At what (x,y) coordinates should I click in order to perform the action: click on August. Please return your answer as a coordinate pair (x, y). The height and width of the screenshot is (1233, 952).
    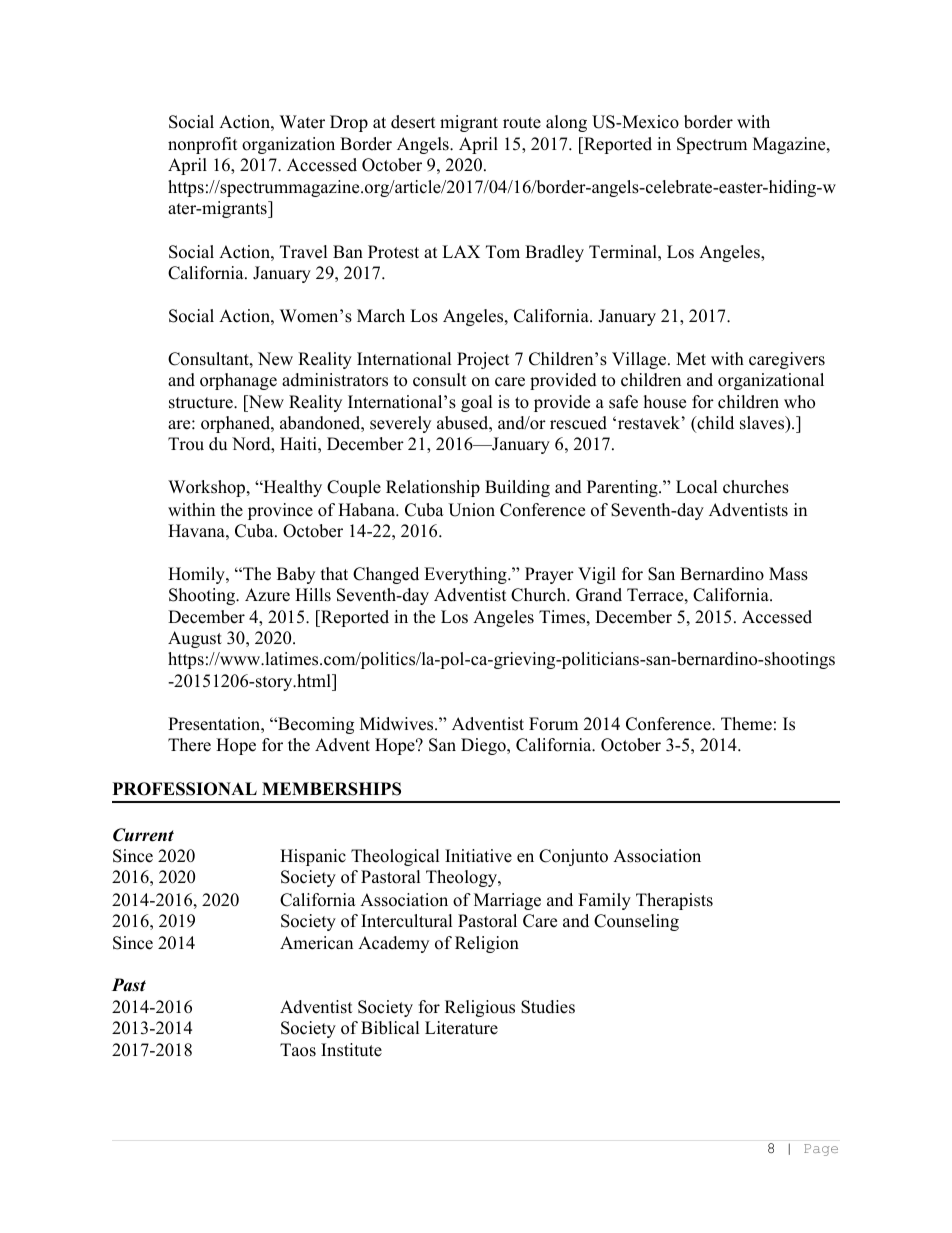
    Looking at the image, I should click on (195, 639).
